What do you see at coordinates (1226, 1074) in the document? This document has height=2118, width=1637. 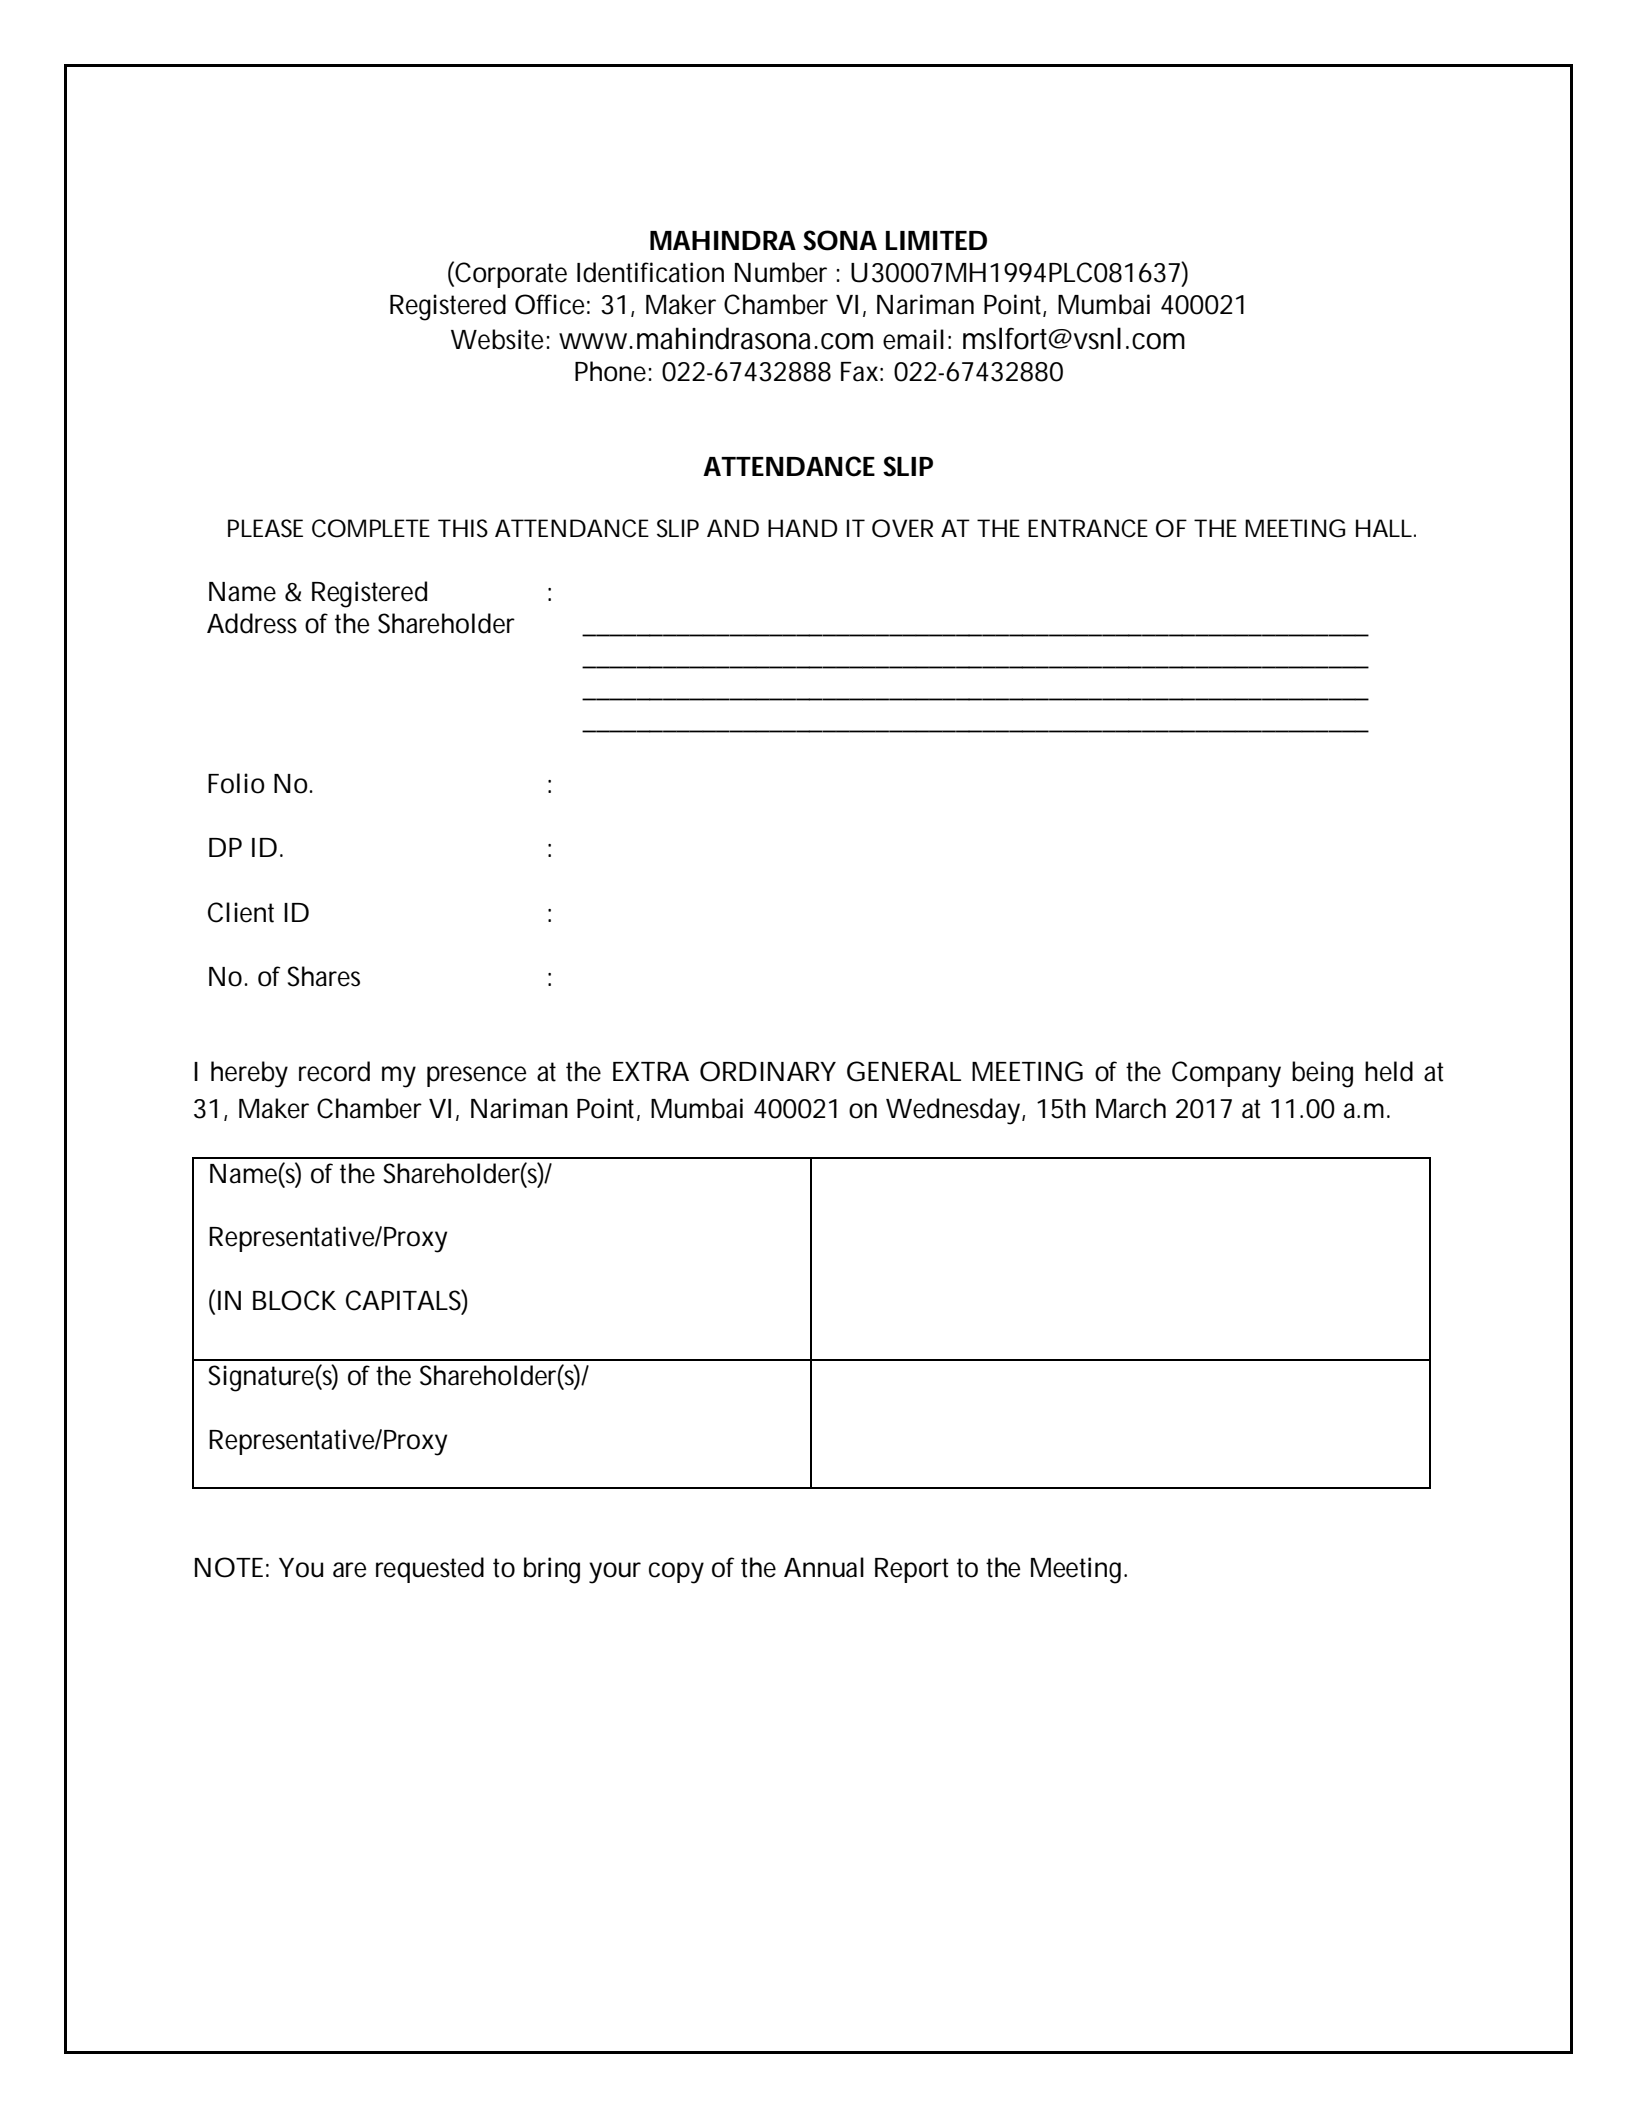 I see `Company` at bounding box center [1226, 1074].
